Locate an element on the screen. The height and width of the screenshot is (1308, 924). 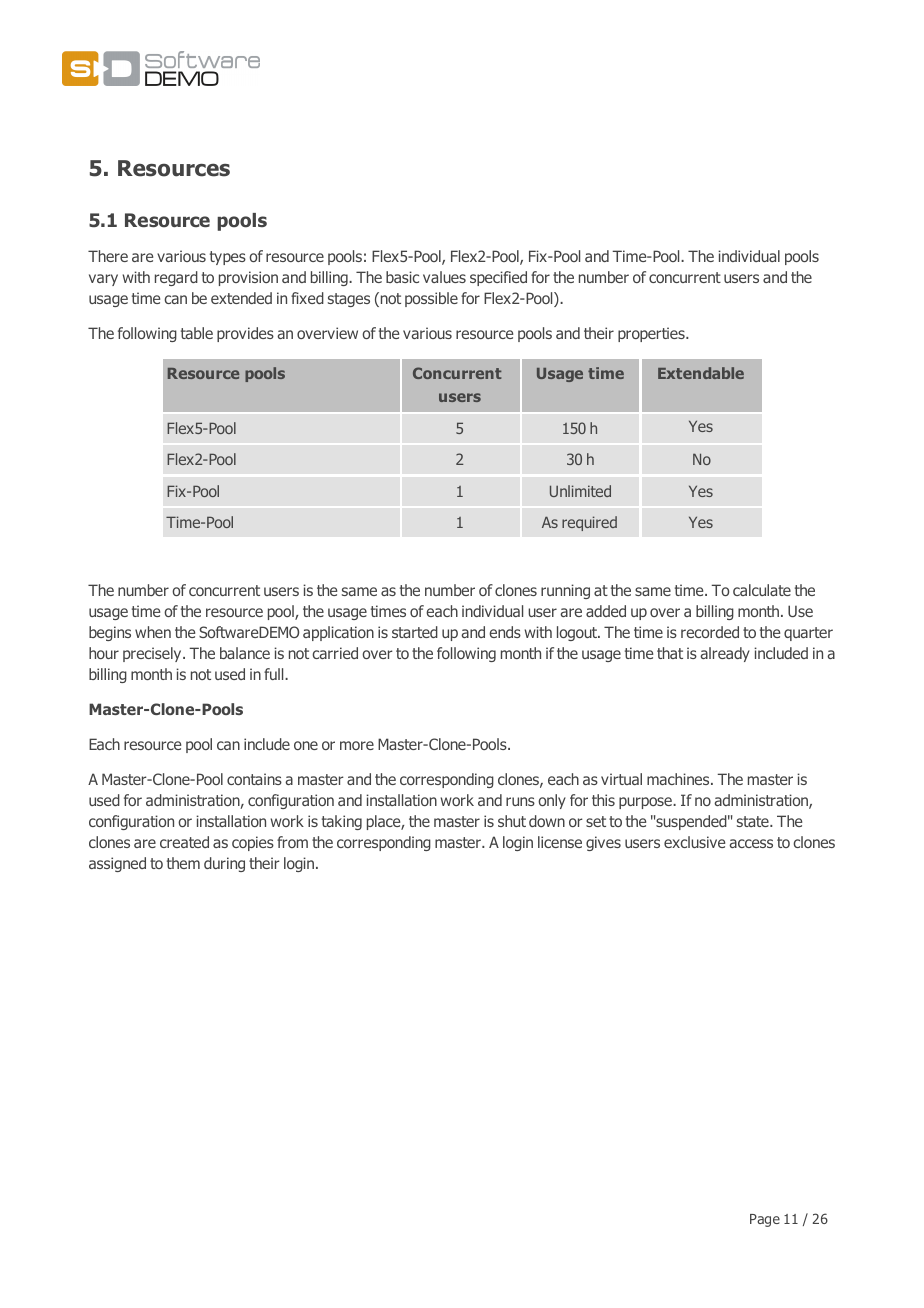
contains is located at coordinates (254, 779).
